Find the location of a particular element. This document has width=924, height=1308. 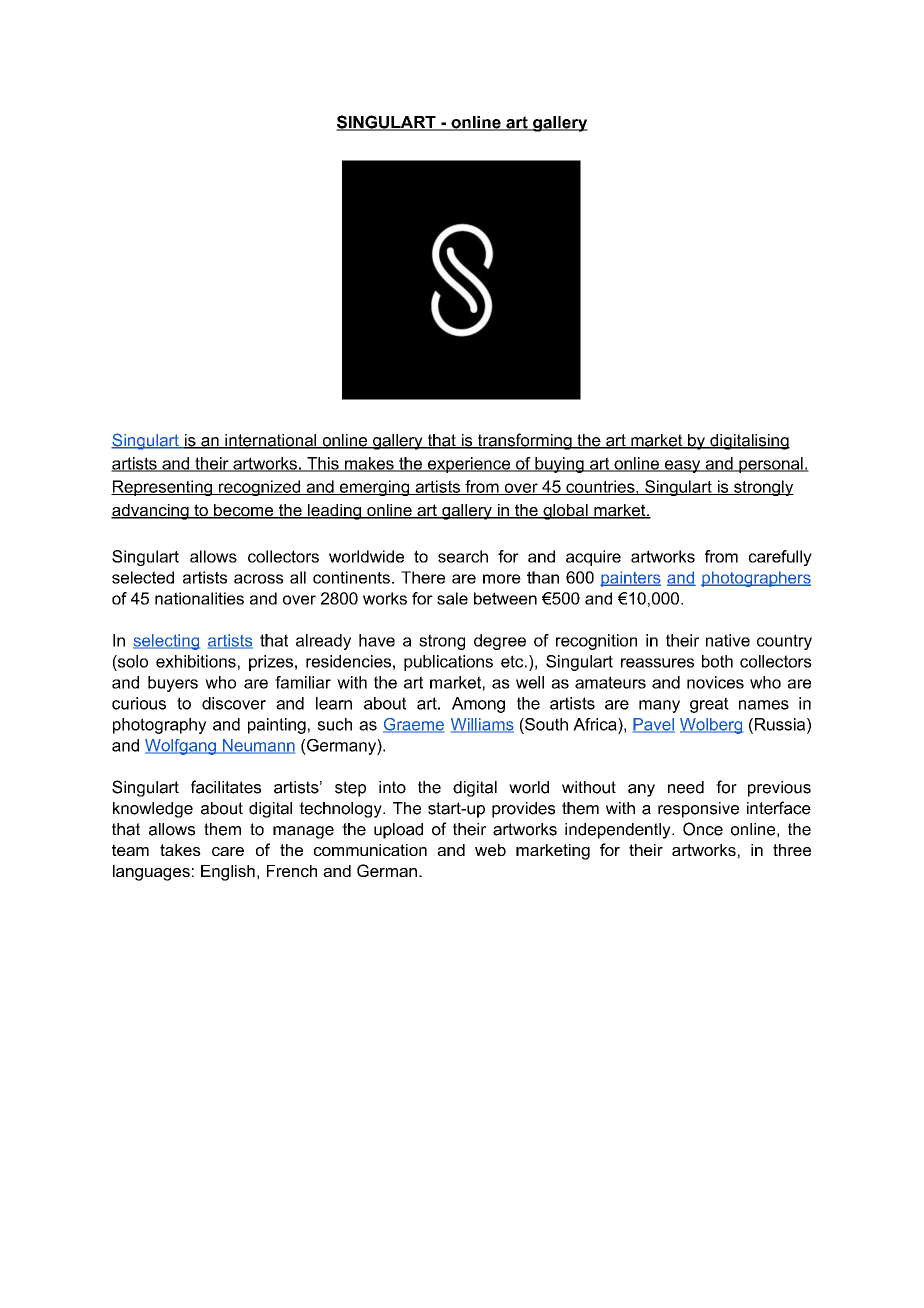

takes is located at coordinates (180, 850).
